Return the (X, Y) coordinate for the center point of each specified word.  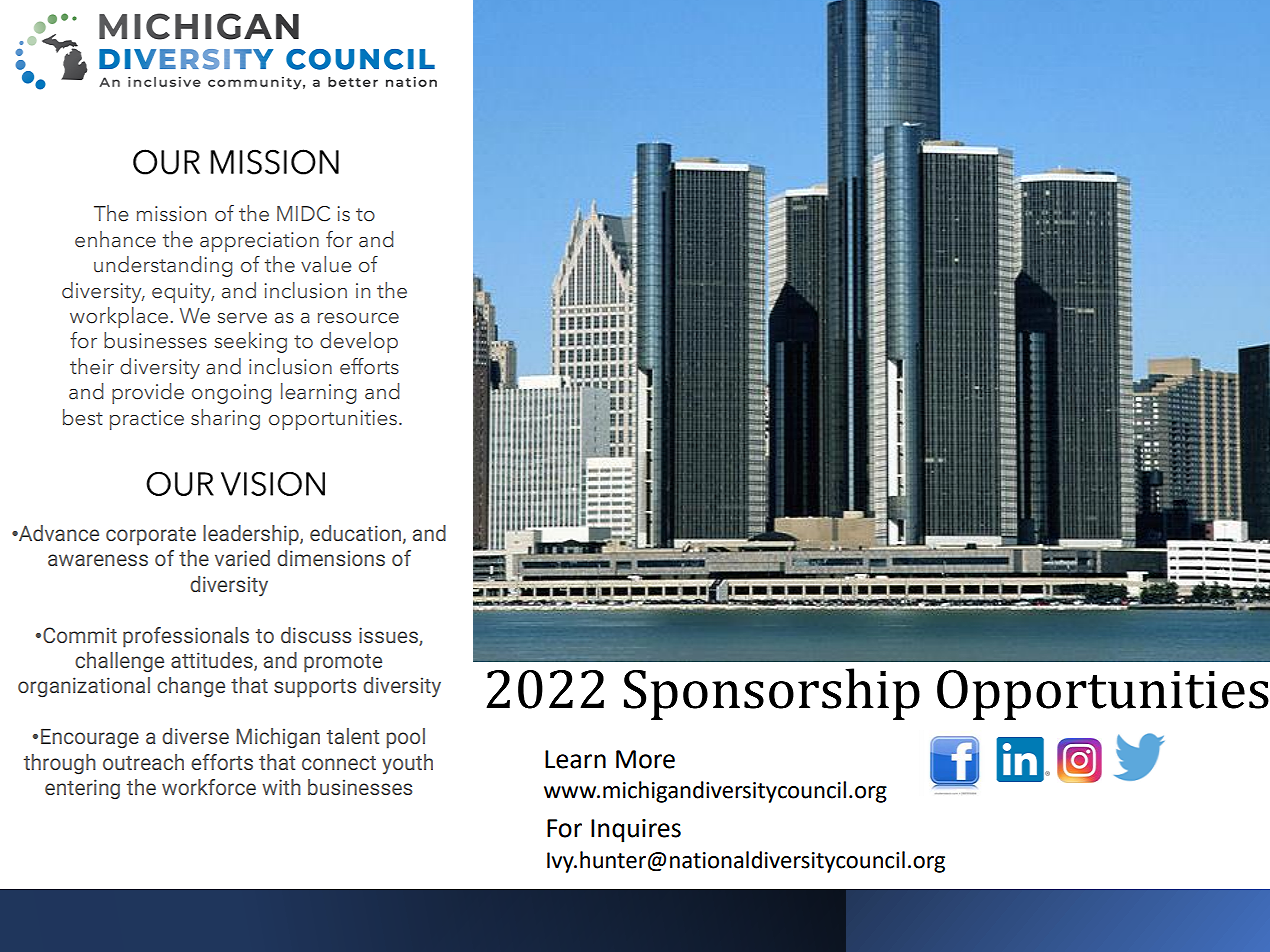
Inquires (636, 831)
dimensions (331, 558)
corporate (151, 536)
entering (82, 789)
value (326, 264)
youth (407, 764)
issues (389, 636)
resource (358, 318)
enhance (115, 239)
